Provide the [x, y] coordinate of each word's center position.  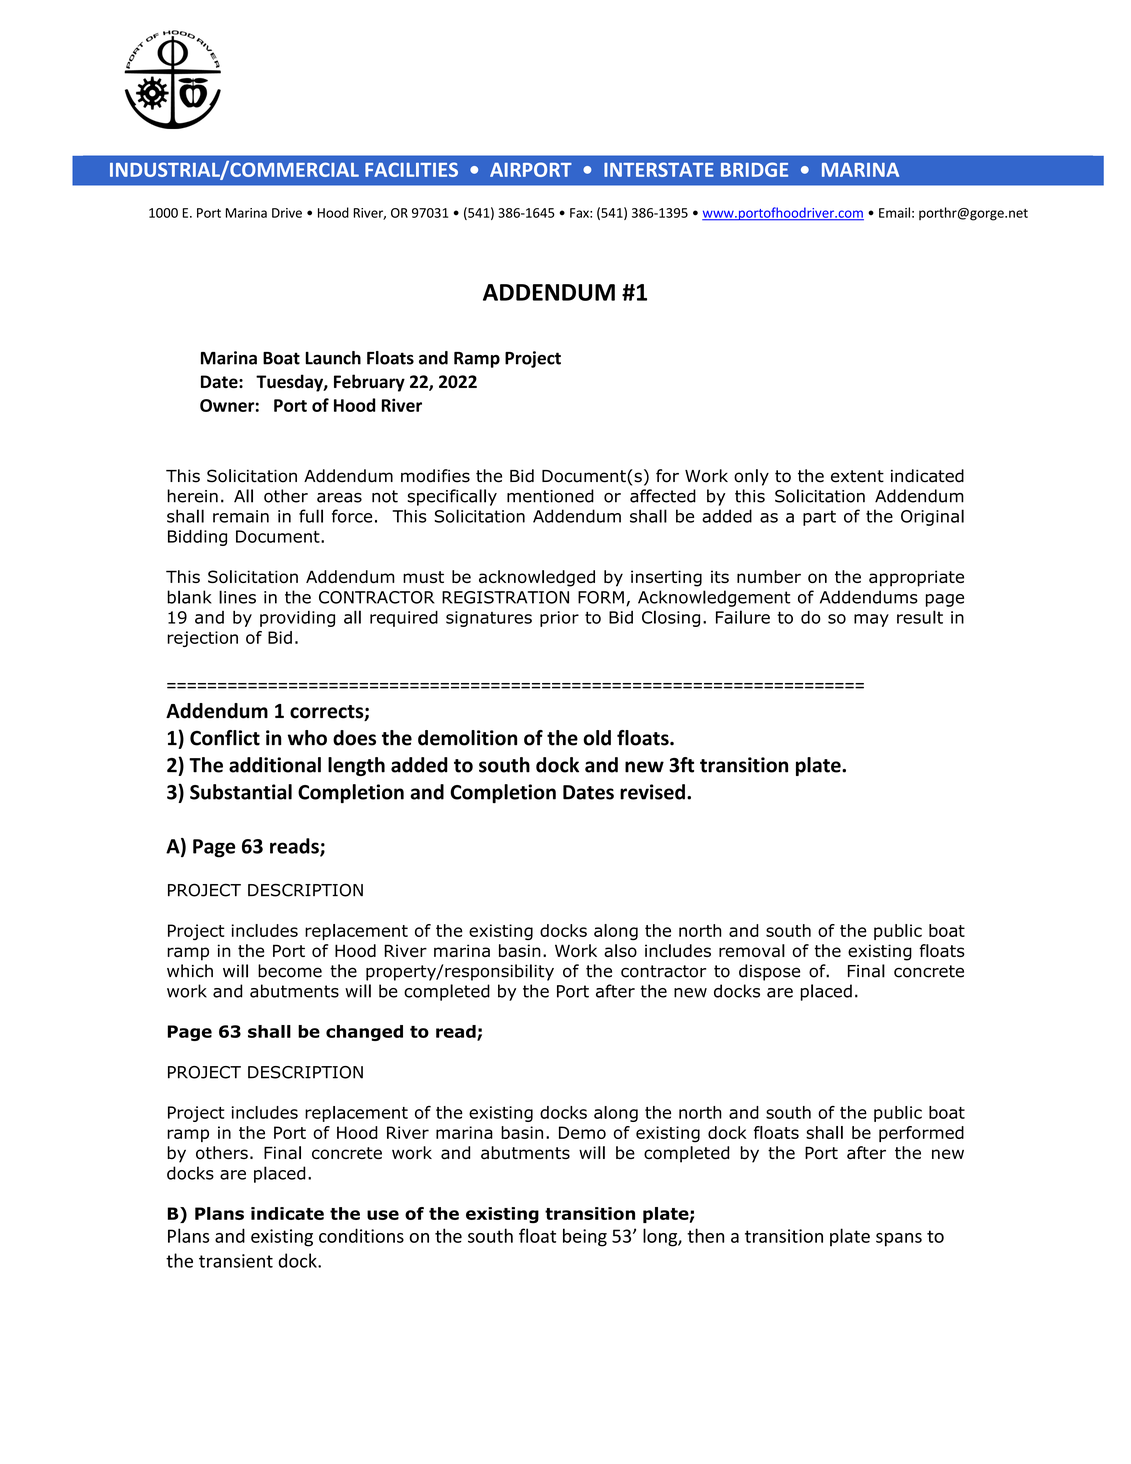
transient [236, 1261]
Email [894, 212]
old [597, 738]
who [307, 738]
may [871, 620]
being [585, 1237]
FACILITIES [411, 169]
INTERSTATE [659, 169]
